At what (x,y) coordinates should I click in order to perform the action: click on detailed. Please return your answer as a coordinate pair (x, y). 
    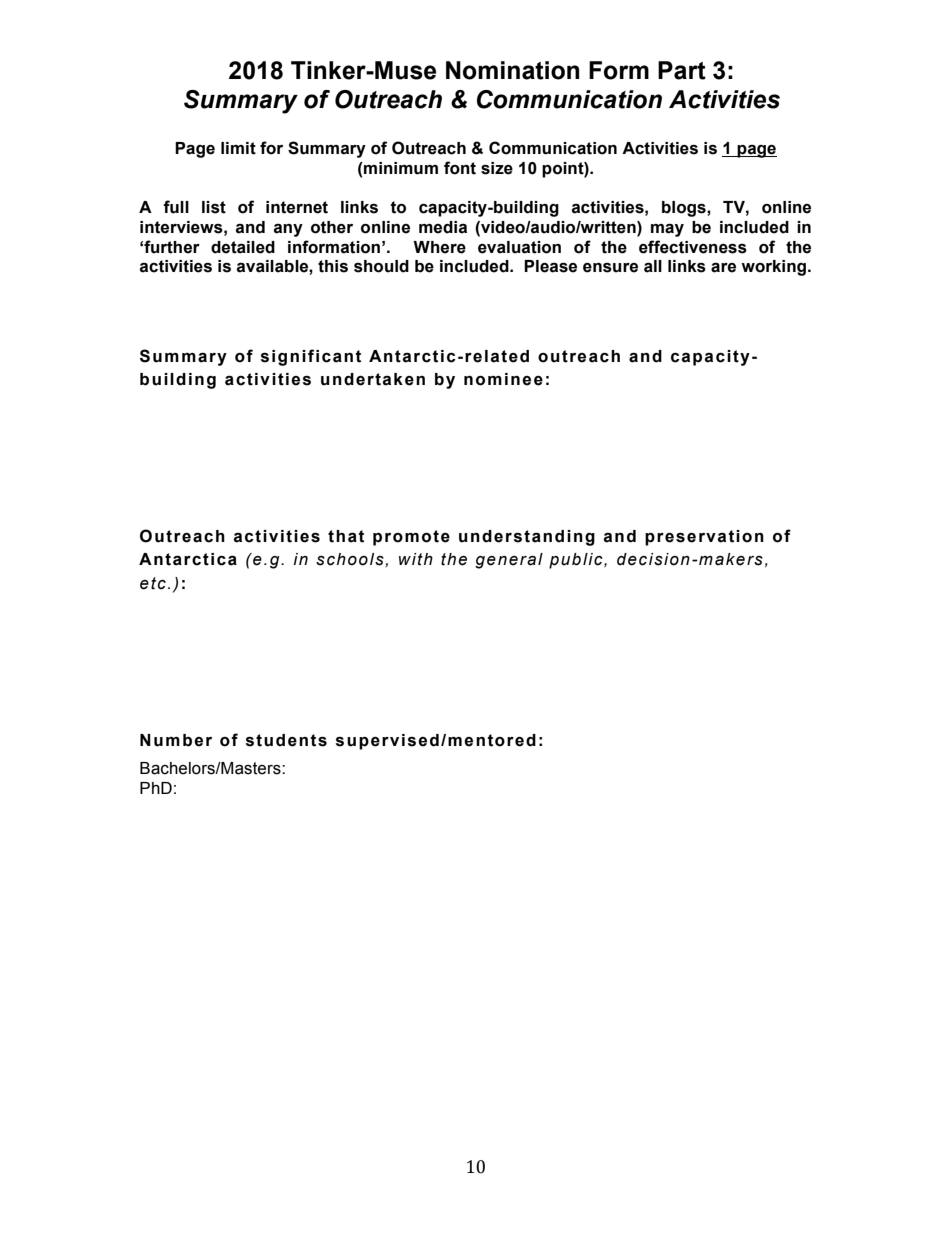
    Looking at the image, I should click on (243, 247).
